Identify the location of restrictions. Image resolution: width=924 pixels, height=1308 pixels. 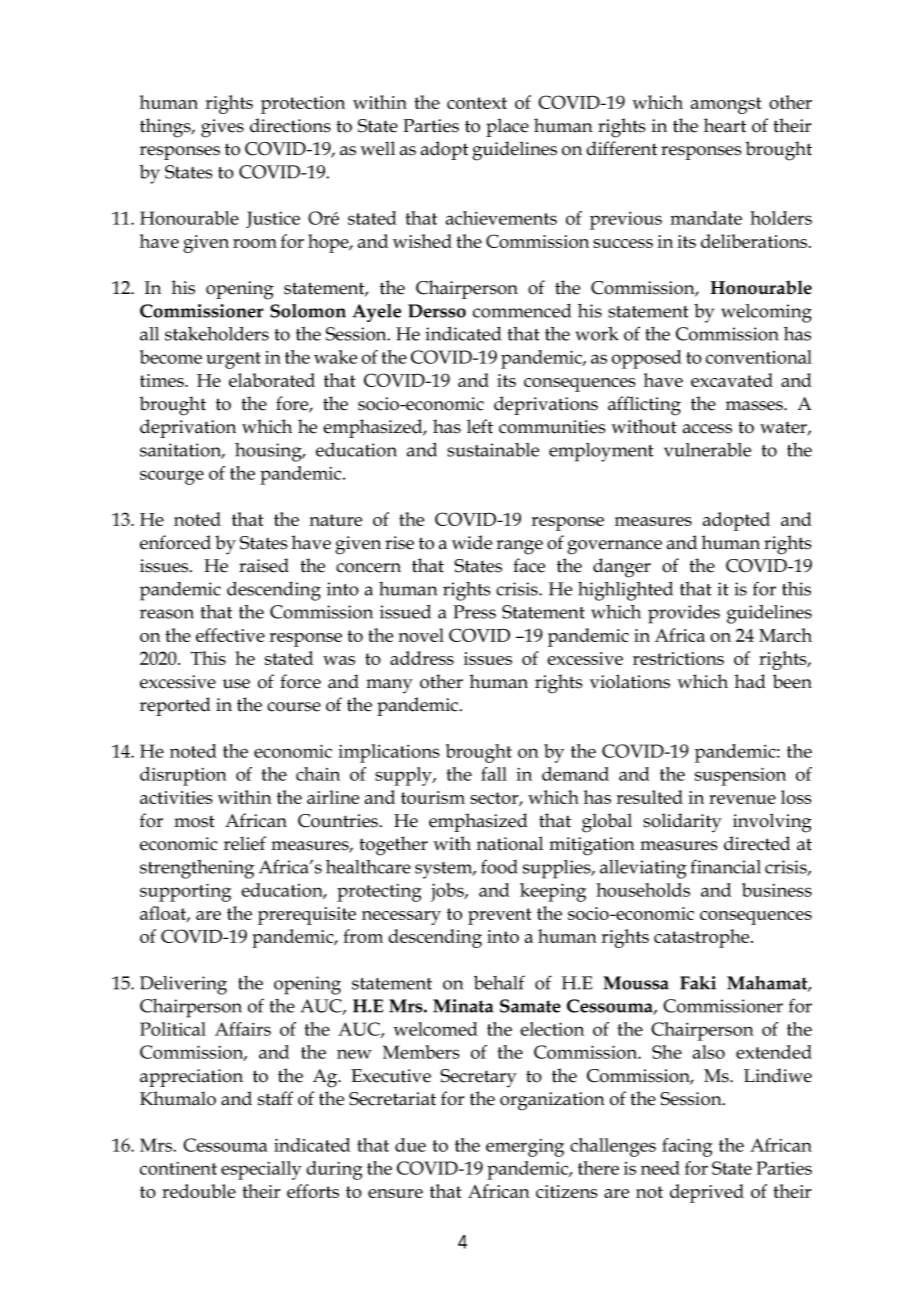
(678, 658).
